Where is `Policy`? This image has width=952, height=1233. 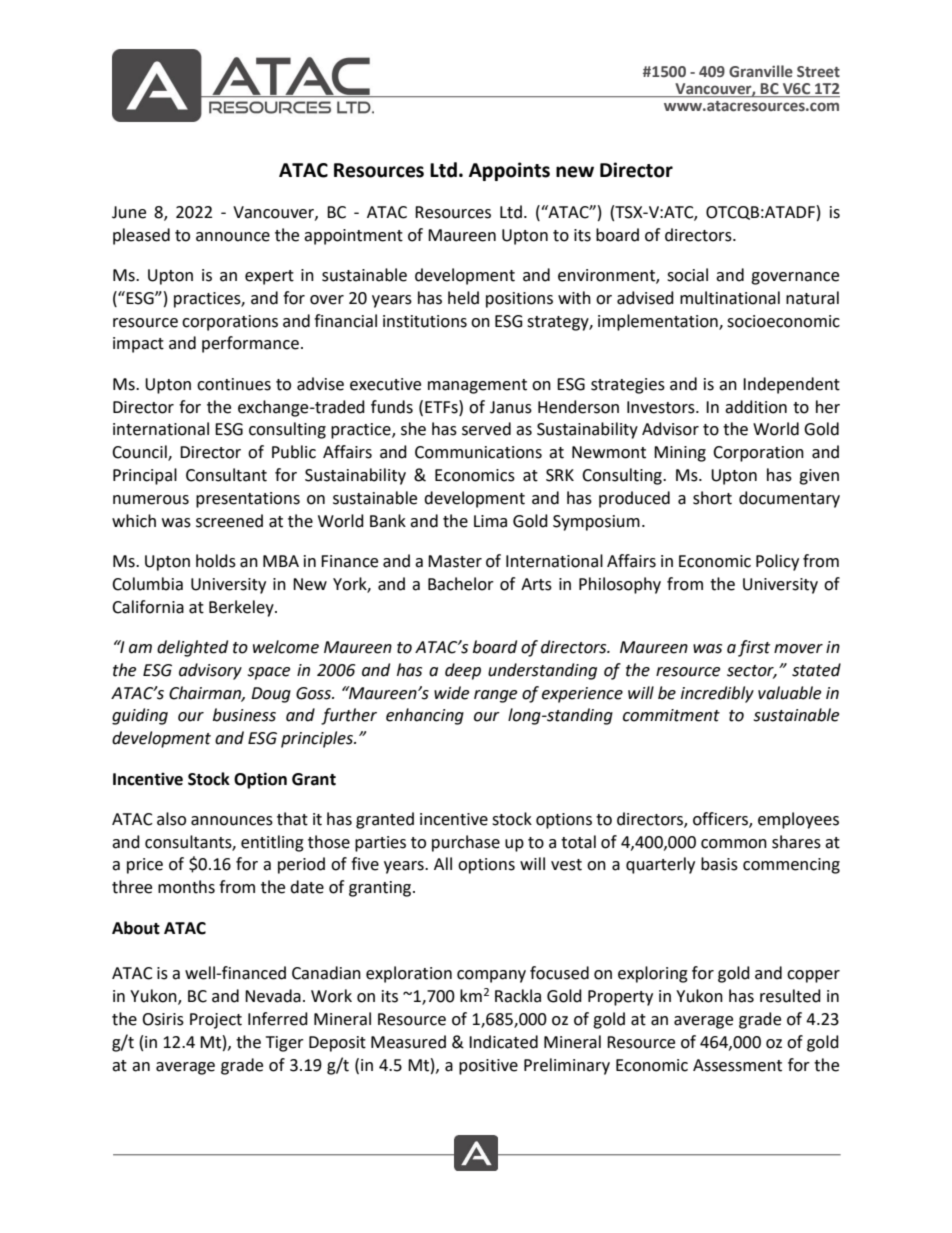 Policy is located at coordinates (777, 562).
